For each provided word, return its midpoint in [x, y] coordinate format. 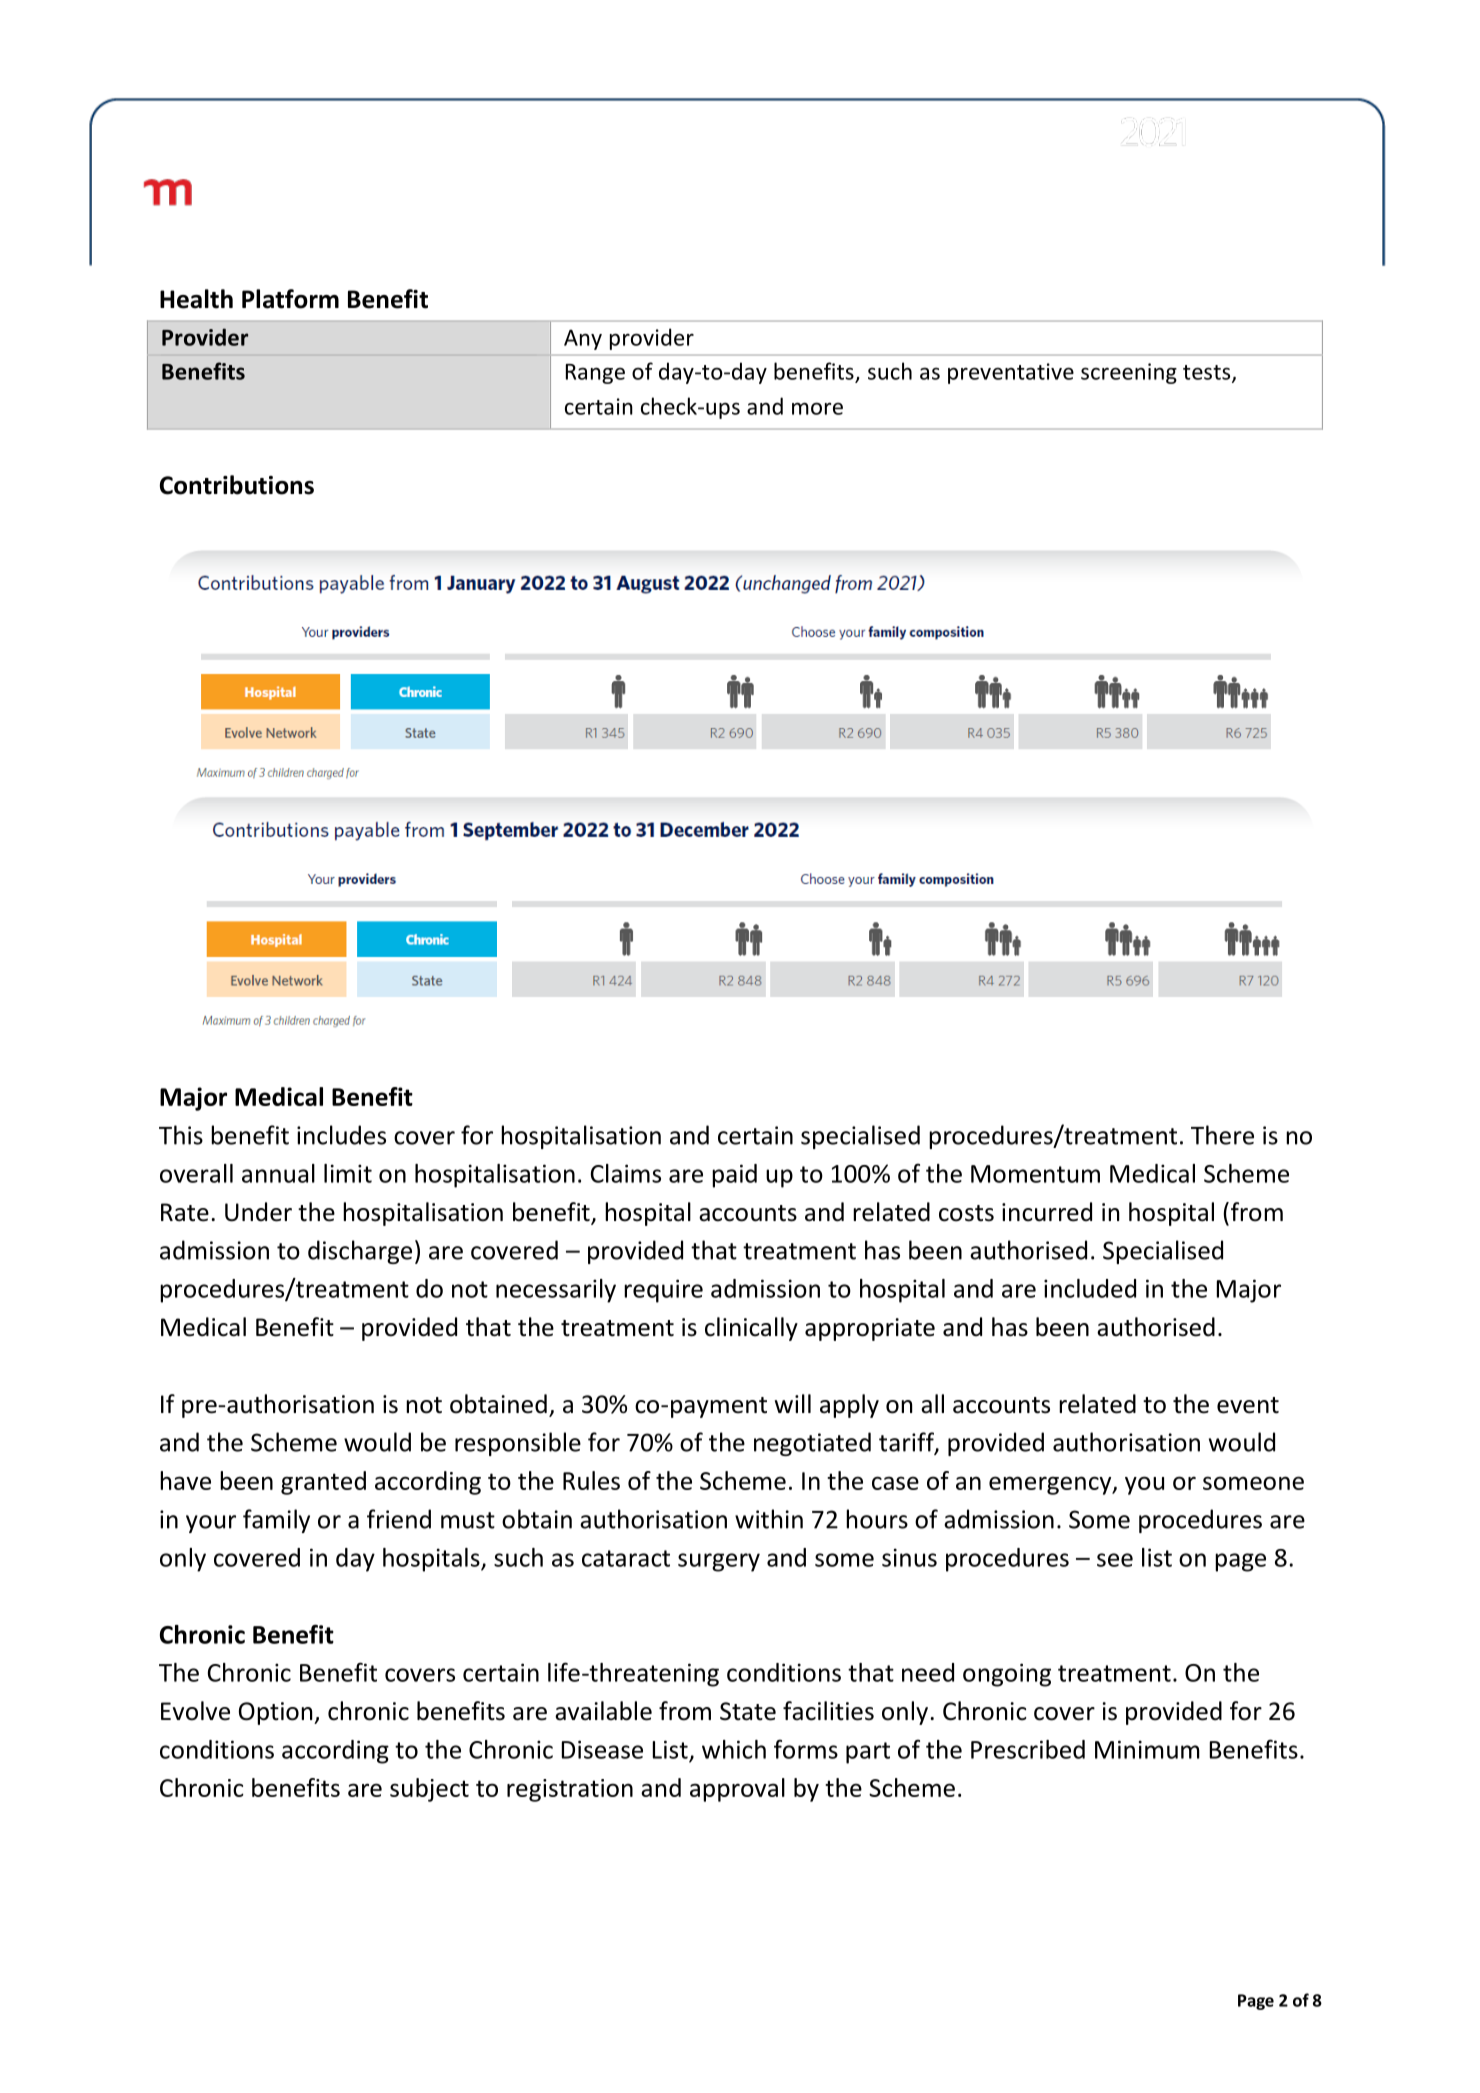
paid [734, 1176]
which [734, 1749]
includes [341, 1135]
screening [1129, 373]
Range [595, 374]
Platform [290, 299]
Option [277, 1713]
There [1222, 1135]
